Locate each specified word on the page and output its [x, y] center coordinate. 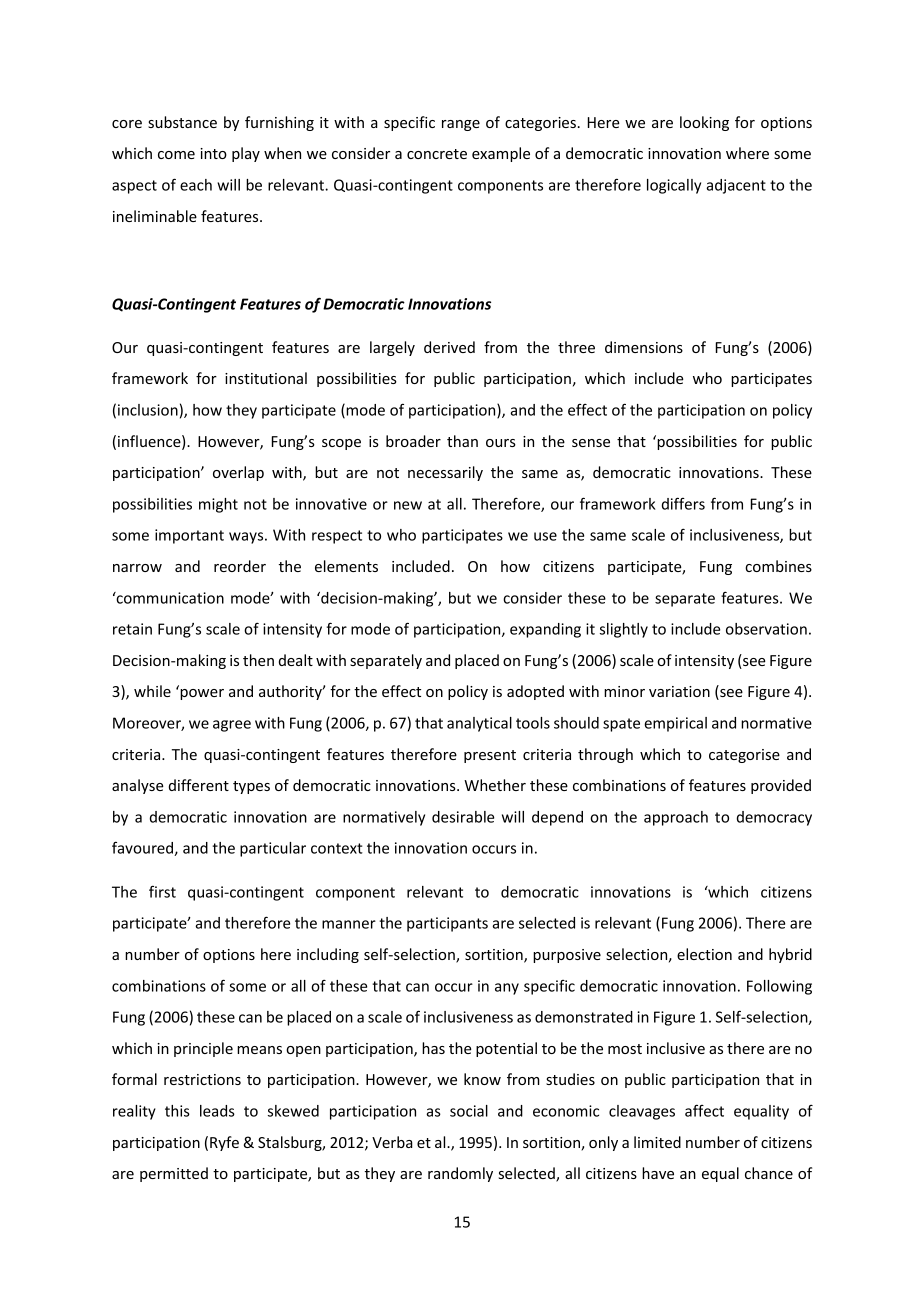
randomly [460, 1174]
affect [704, 1110]
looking [704, 123]
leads [217, 1111]
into [213, 153]
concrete [437, 154]
